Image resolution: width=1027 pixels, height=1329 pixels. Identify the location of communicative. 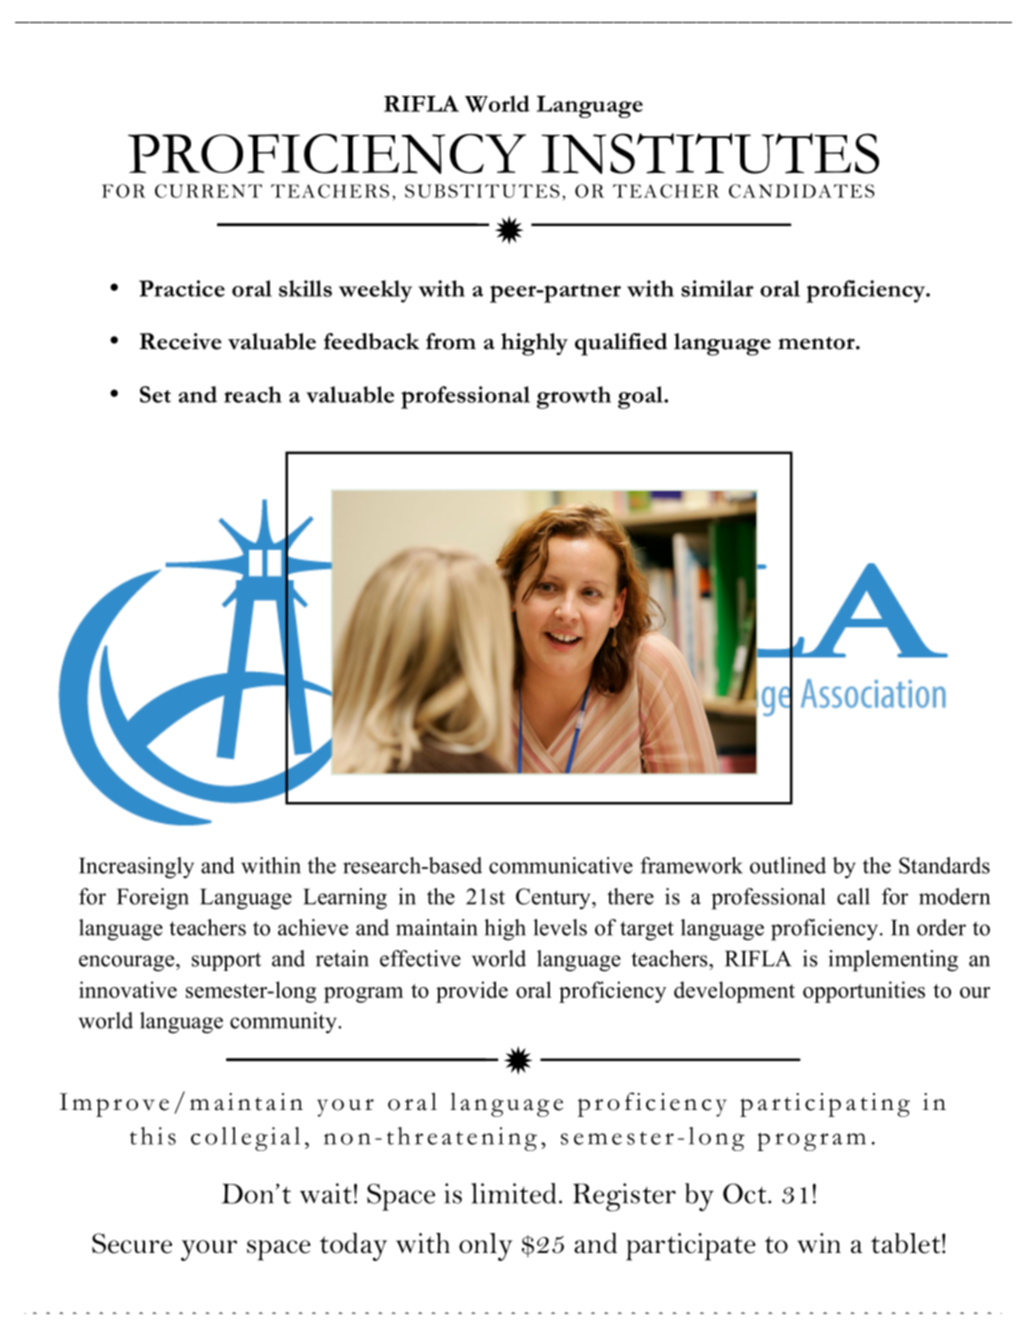
(561, 865).
